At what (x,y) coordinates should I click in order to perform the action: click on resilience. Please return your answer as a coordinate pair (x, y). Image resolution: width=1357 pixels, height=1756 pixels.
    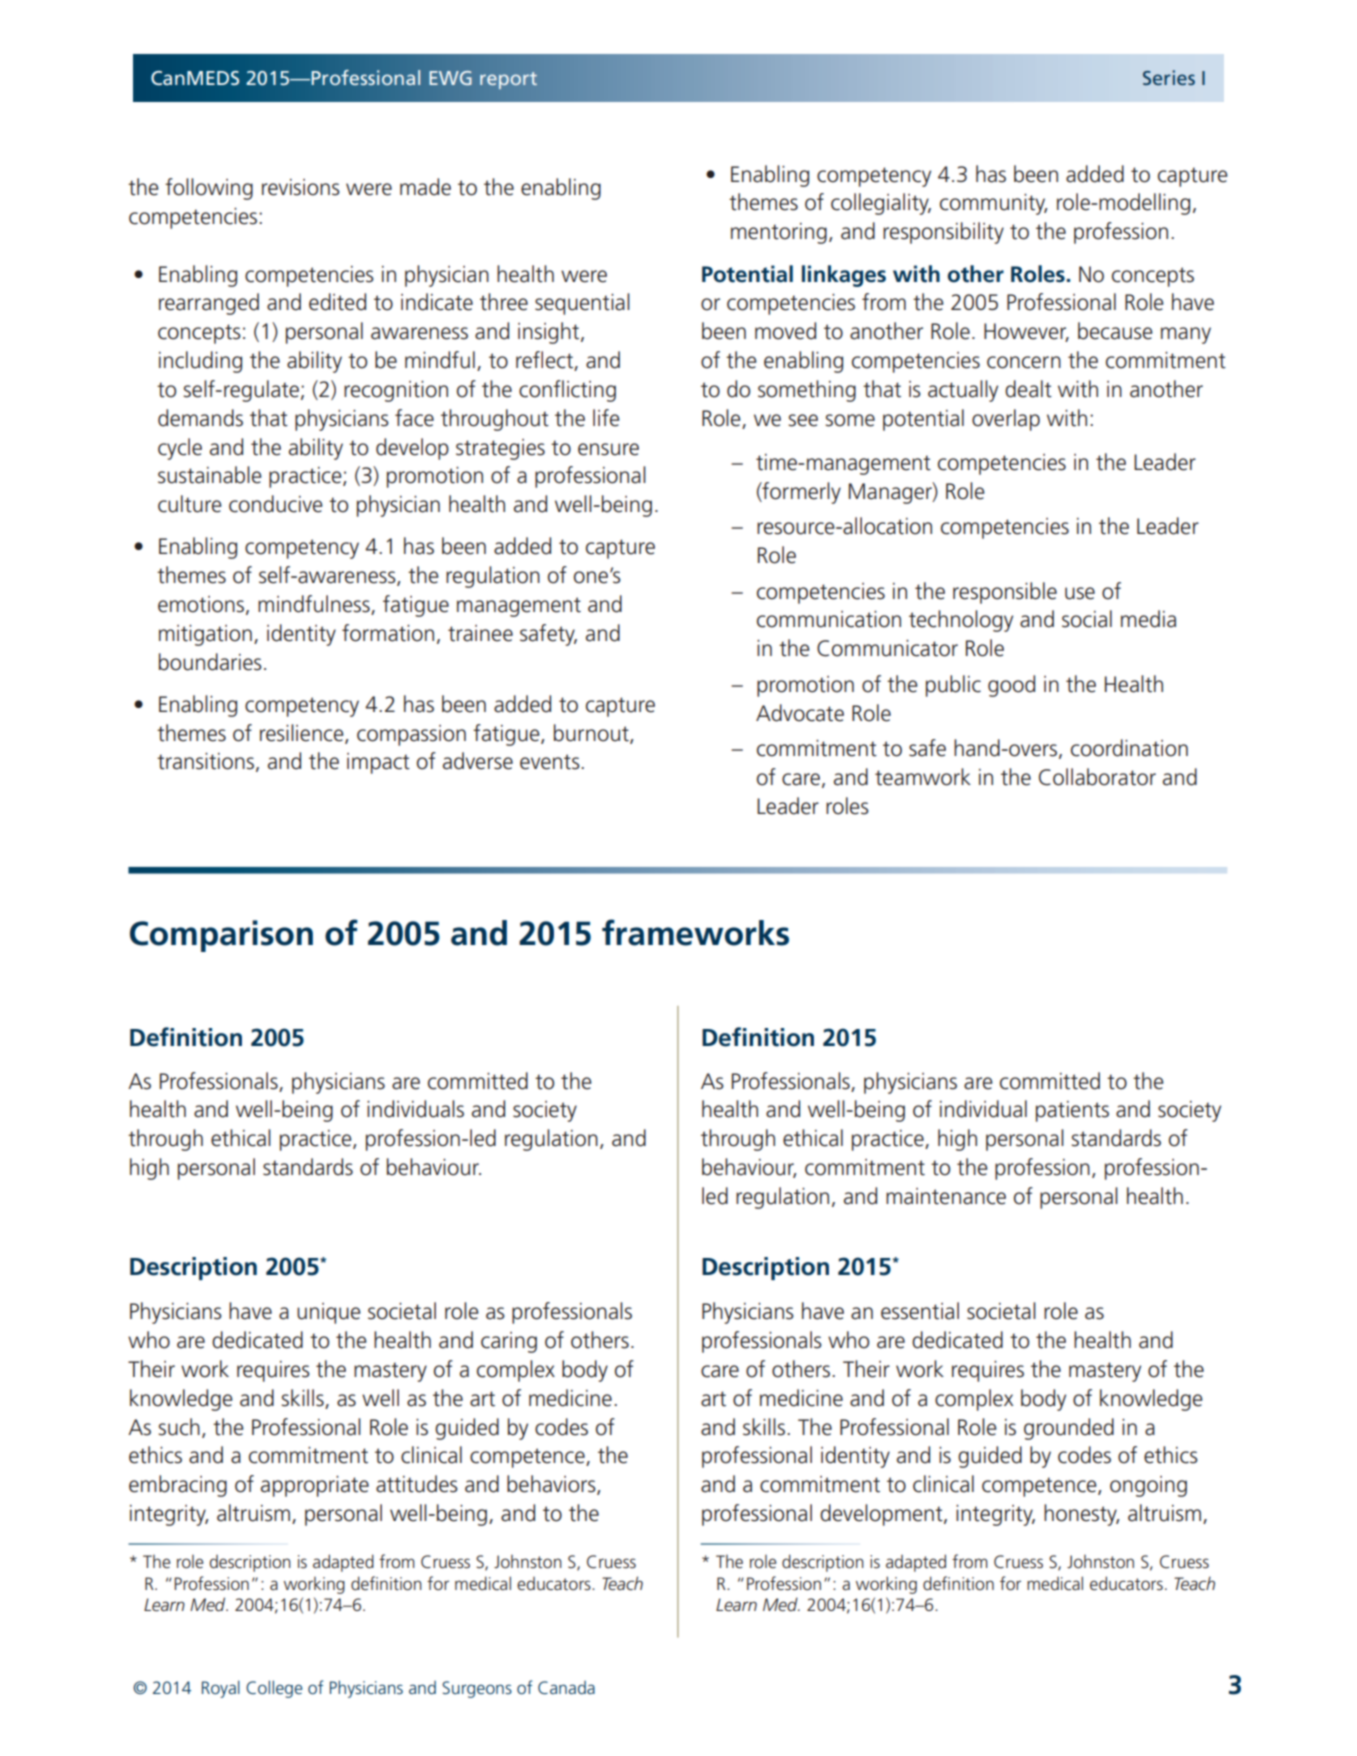
    Looking at the image, I should click on (303, 733).
